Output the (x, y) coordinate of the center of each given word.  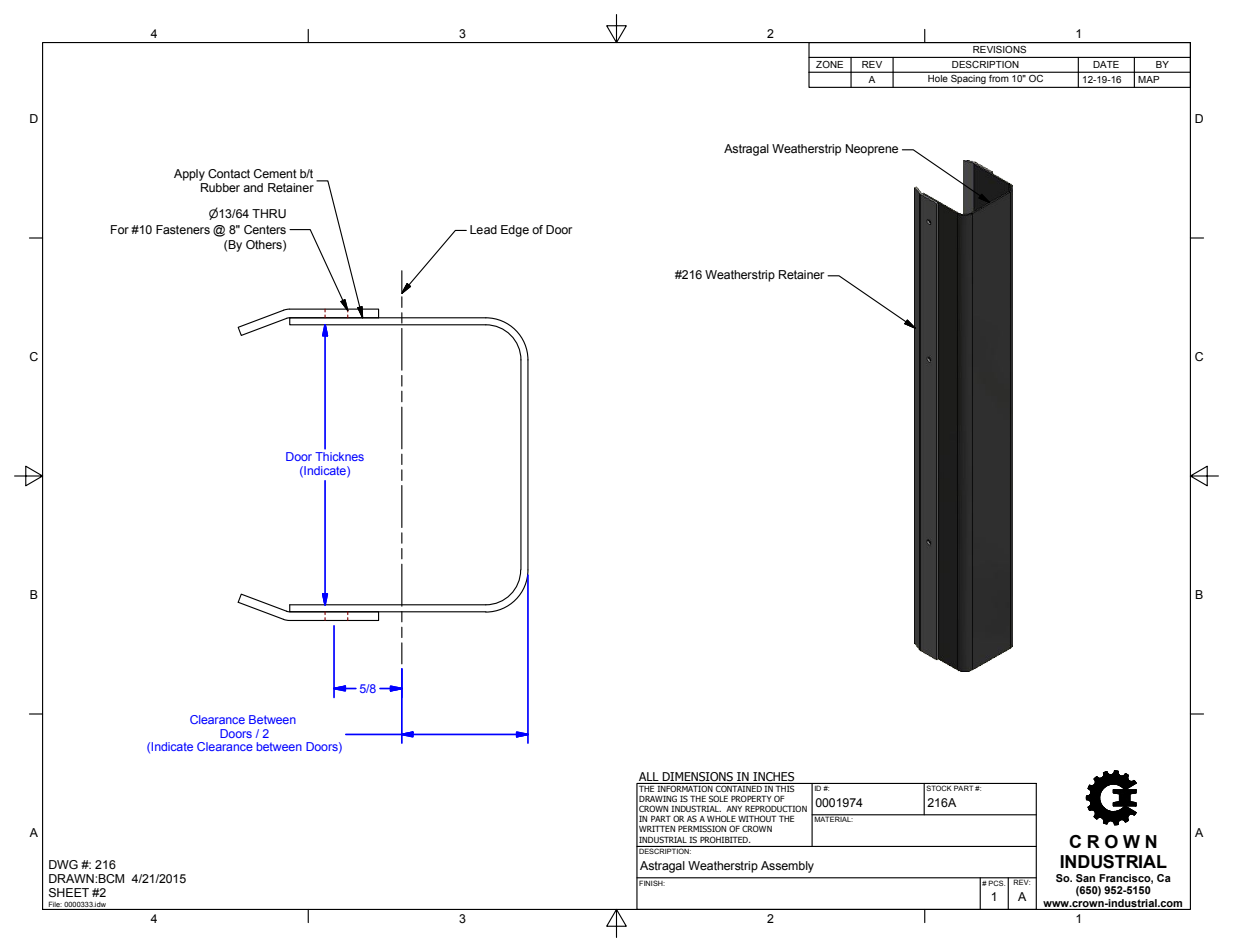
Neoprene (872, 150)
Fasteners (183, 229)
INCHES (774, 778)
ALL (649, 778)
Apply (189, 175)
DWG (63, 864)
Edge (515, 231)
